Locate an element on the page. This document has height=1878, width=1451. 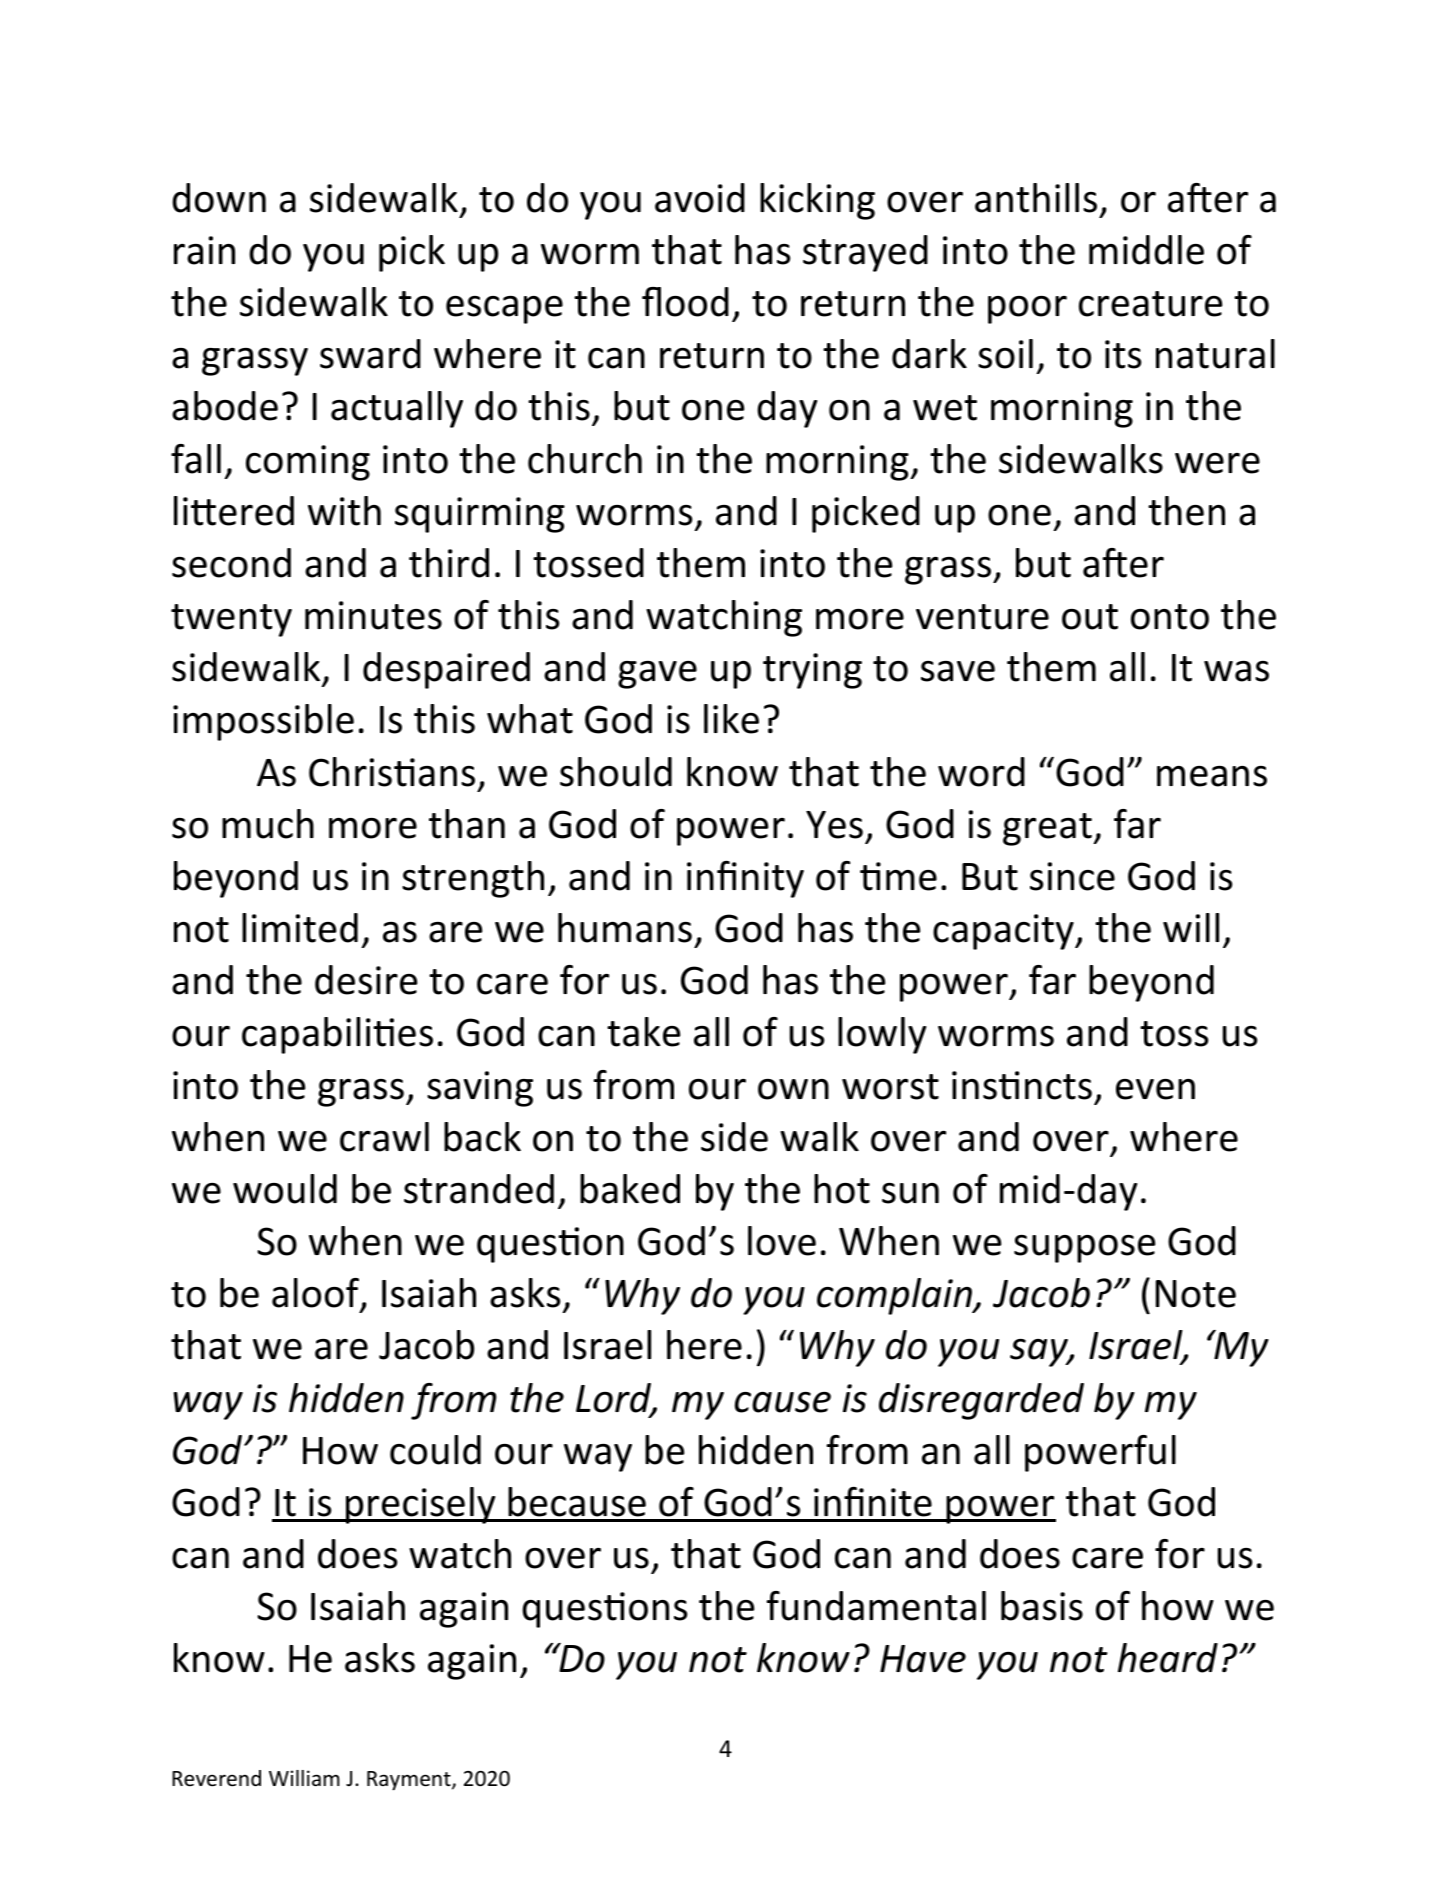
middle is located at coordinates (1146, 250).
